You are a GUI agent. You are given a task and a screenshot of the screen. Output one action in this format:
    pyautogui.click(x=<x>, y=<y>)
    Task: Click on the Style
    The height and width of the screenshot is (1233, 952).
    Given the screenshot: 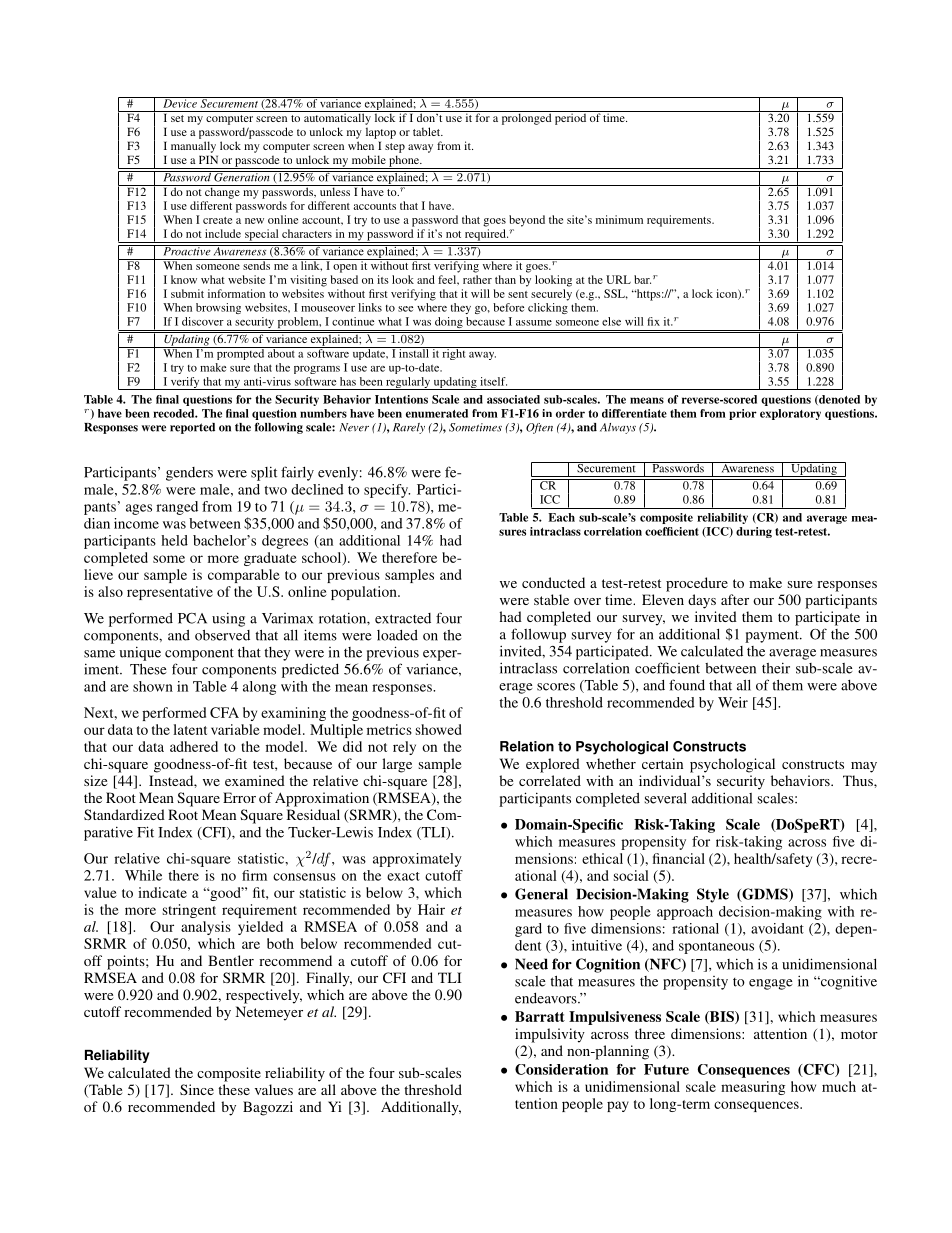 What is the action you would take?
    pyautogui.click(x=713, y=895)
